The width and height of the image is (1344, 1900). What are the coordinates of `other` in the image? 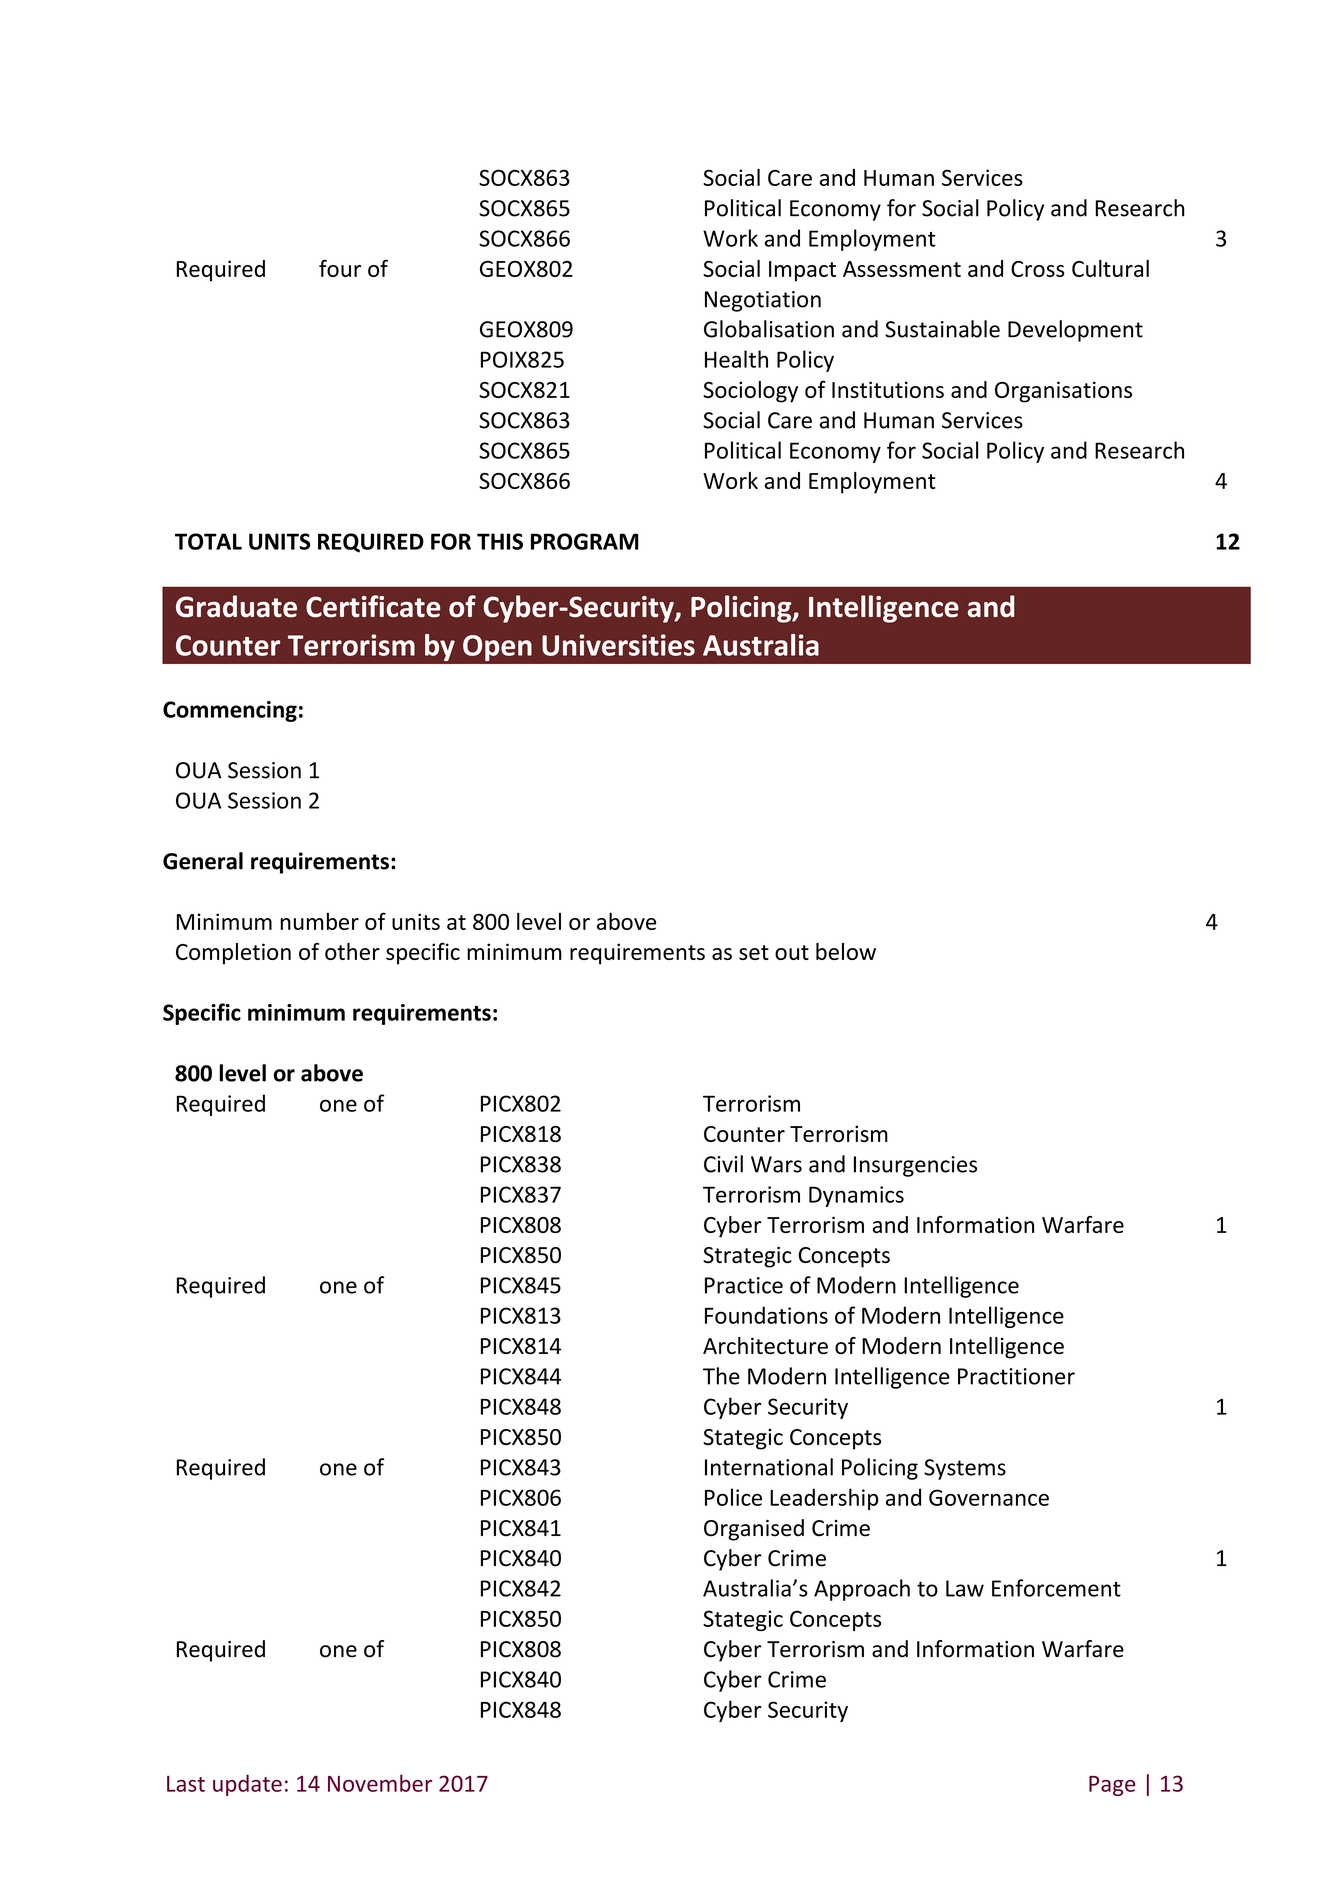 It's located at (352, 951).
